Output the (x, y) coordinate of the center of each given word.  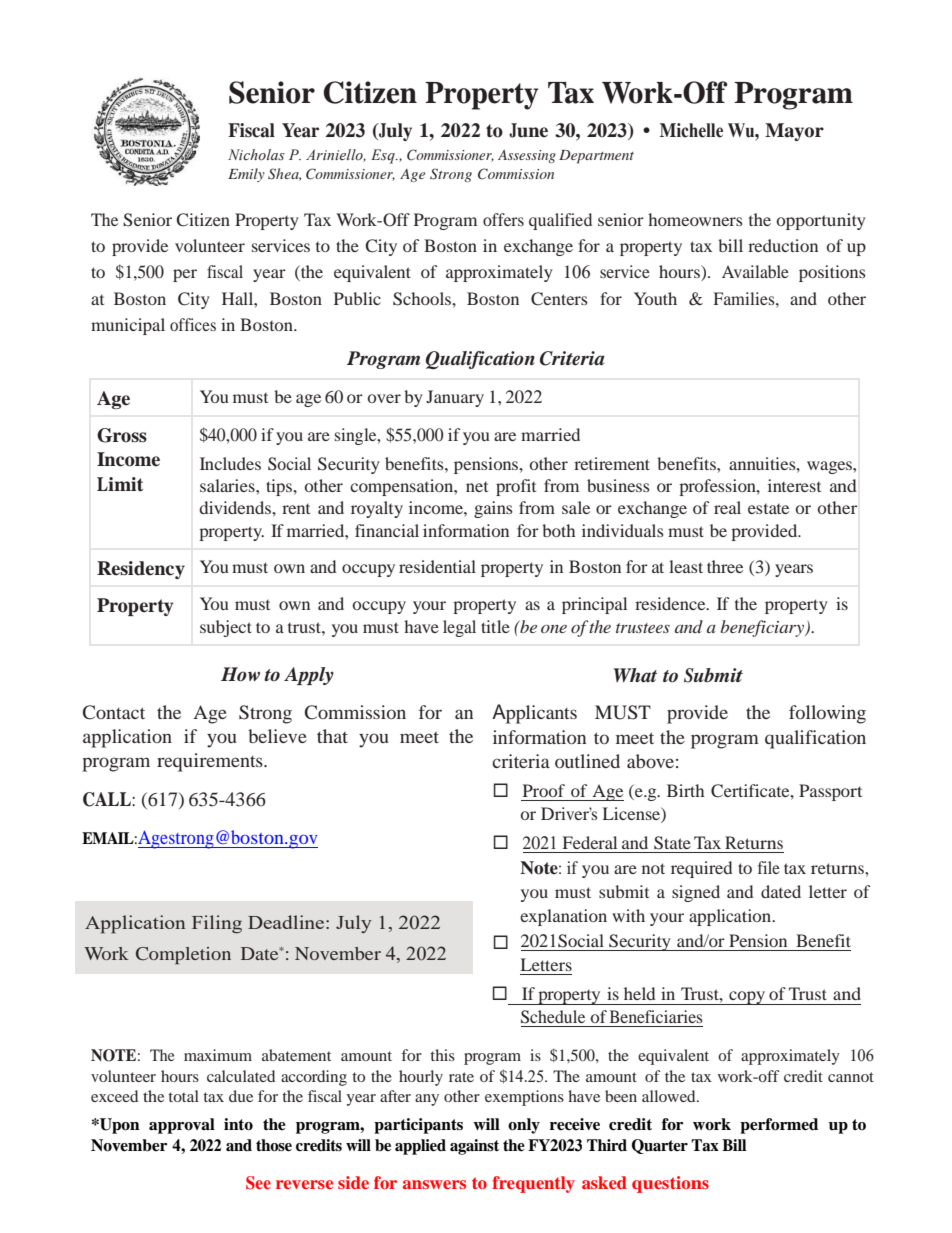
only (524, 1126)
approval (182, 1126)
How (240, 674)
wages (830, 467)
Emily (246, 175)
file (769, 867)
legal (459, 628)
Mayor (794, 132)
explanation (563, 917)
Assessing (527, 156)
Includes (230, 463)
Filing (217, 924)
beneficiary (764, 628)
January (455, 398)
